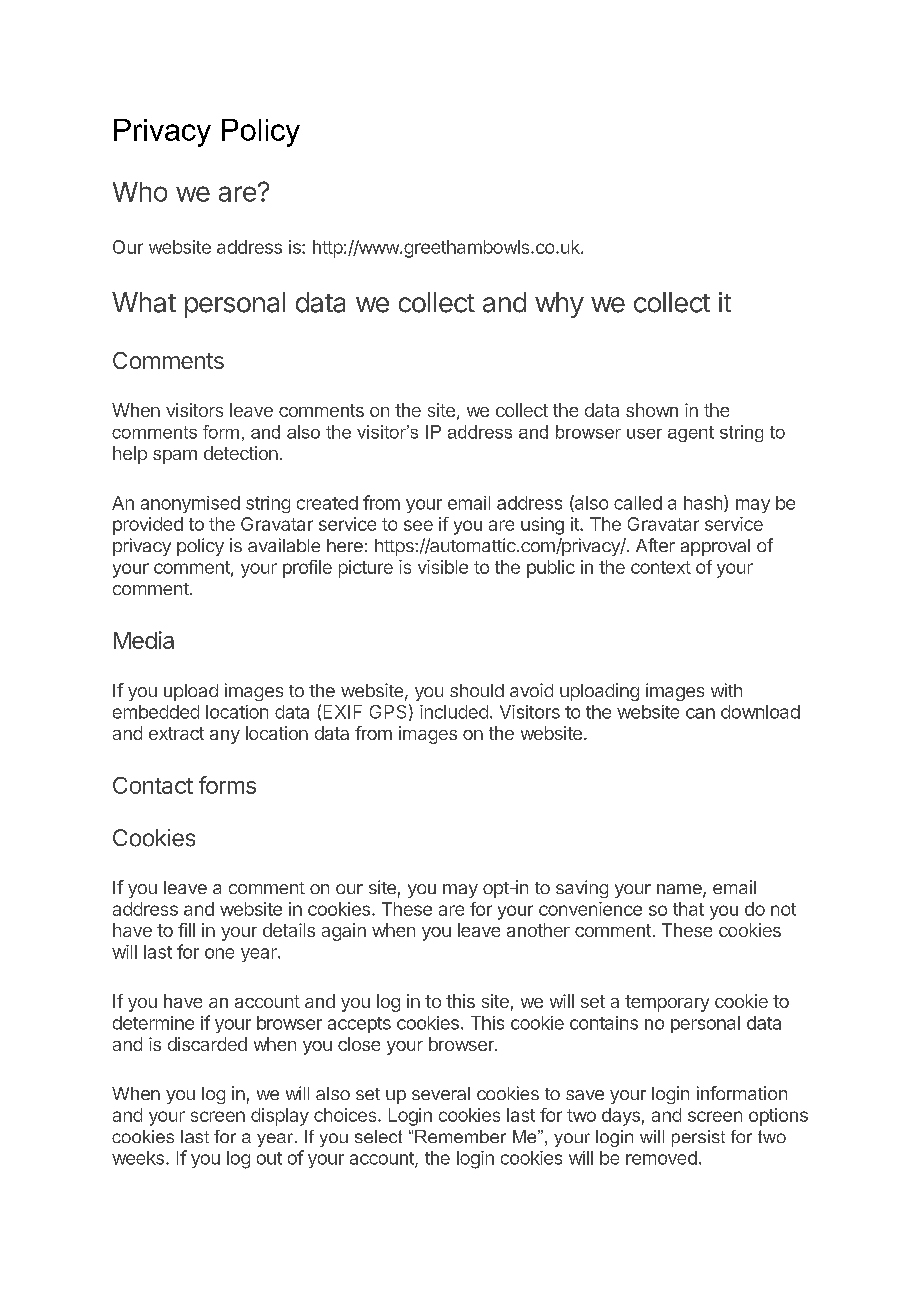  What do you see at coordinates (156, 712) in the screenshot?
I see `embedded` at bounding box center [156, 712].
